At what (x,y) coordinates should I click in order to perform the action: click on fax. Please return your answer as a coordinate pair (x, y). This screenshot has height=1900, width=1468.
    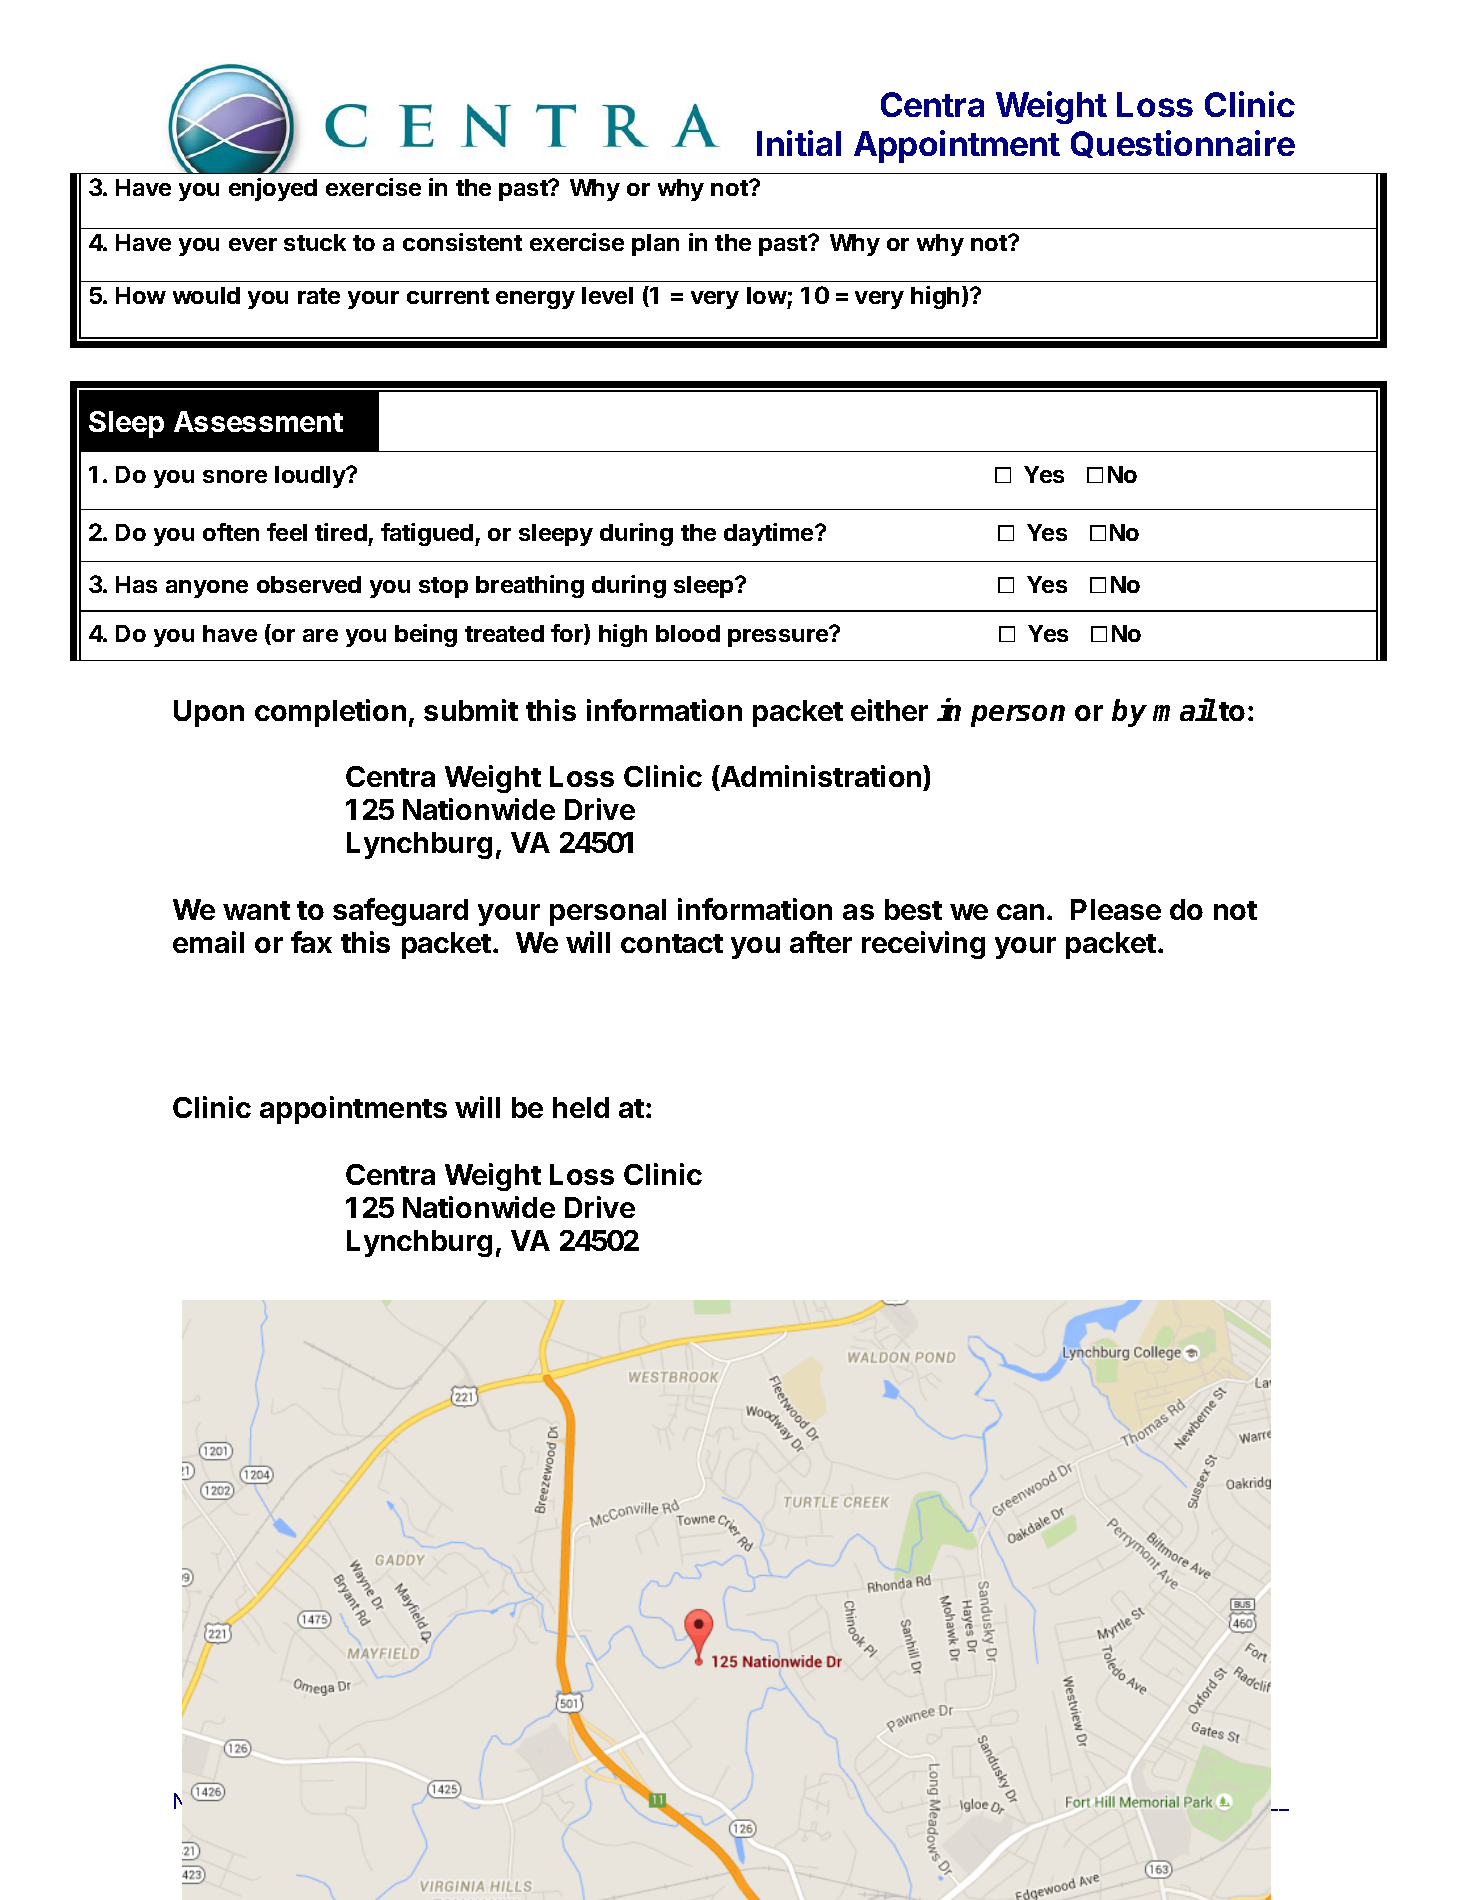
    Looking at the image, I should click on (311, 942).
